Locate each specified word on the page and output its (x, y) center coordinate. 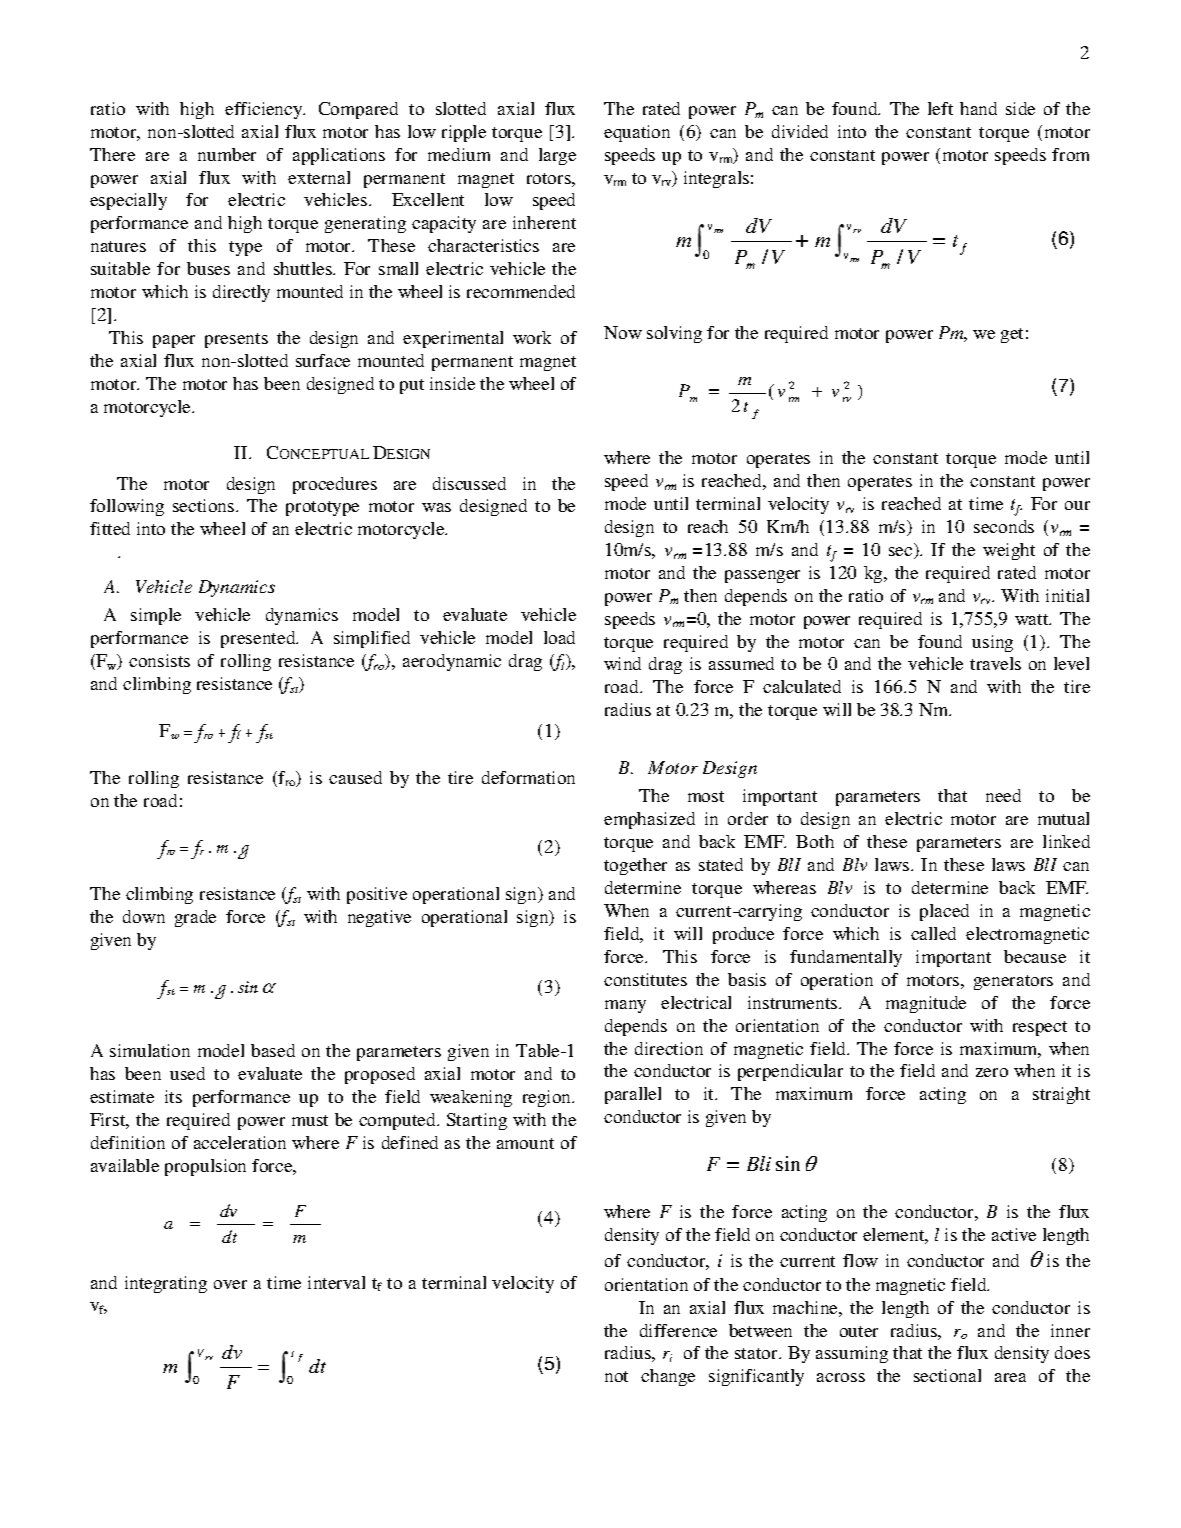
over (230, 1284)
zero (992, 1072)
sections (205, 505)
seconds (1004, 526)
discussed (469, 483)
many (625, 1006)
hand (978, 108)
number (227, 154)
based (273, 1050)
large (557, 156)
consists (159, 660)
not (616, 1376)
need (1003, 795)
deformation (528, 777)
